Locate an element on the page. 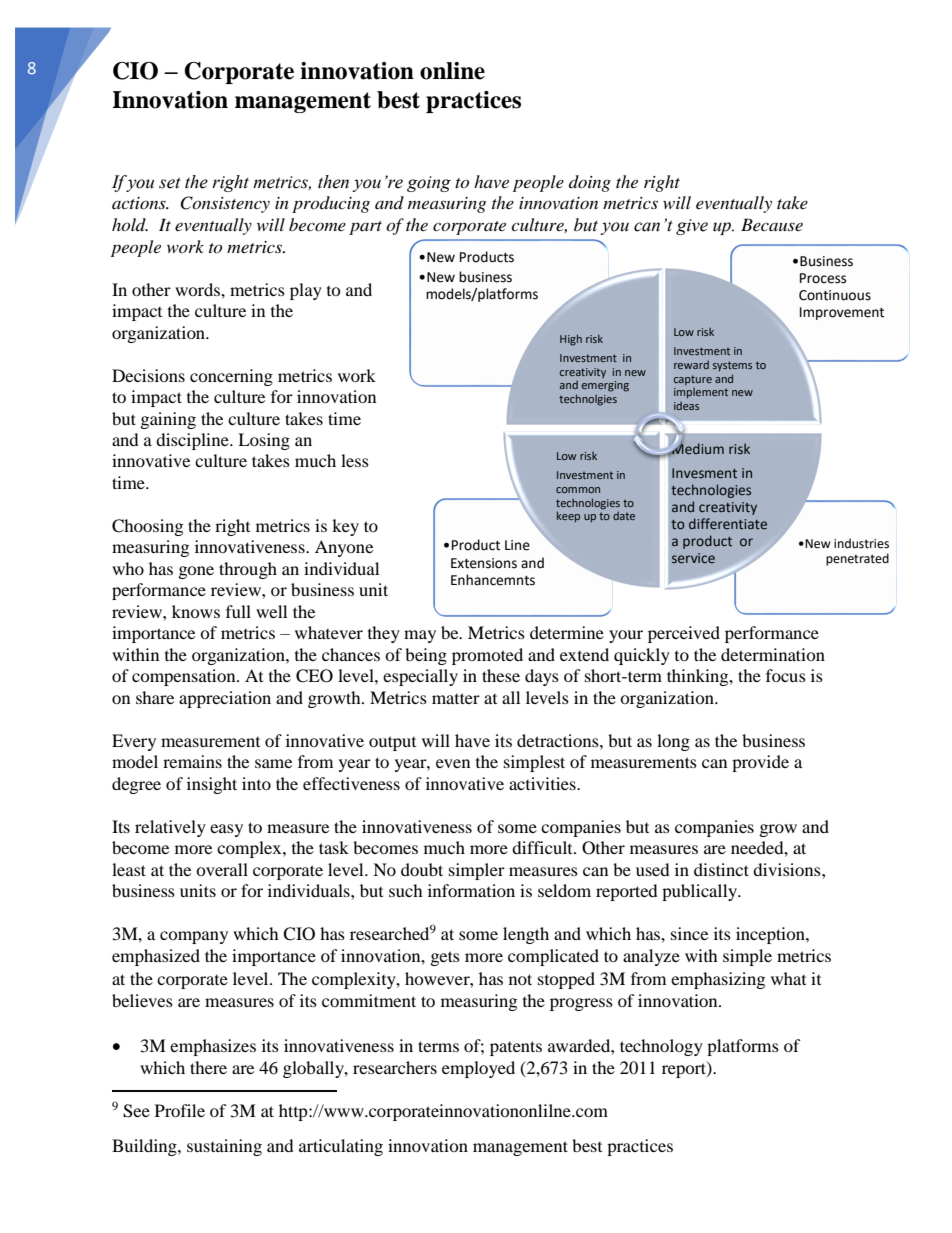  technolgies is located at coordinates (588, 400).
